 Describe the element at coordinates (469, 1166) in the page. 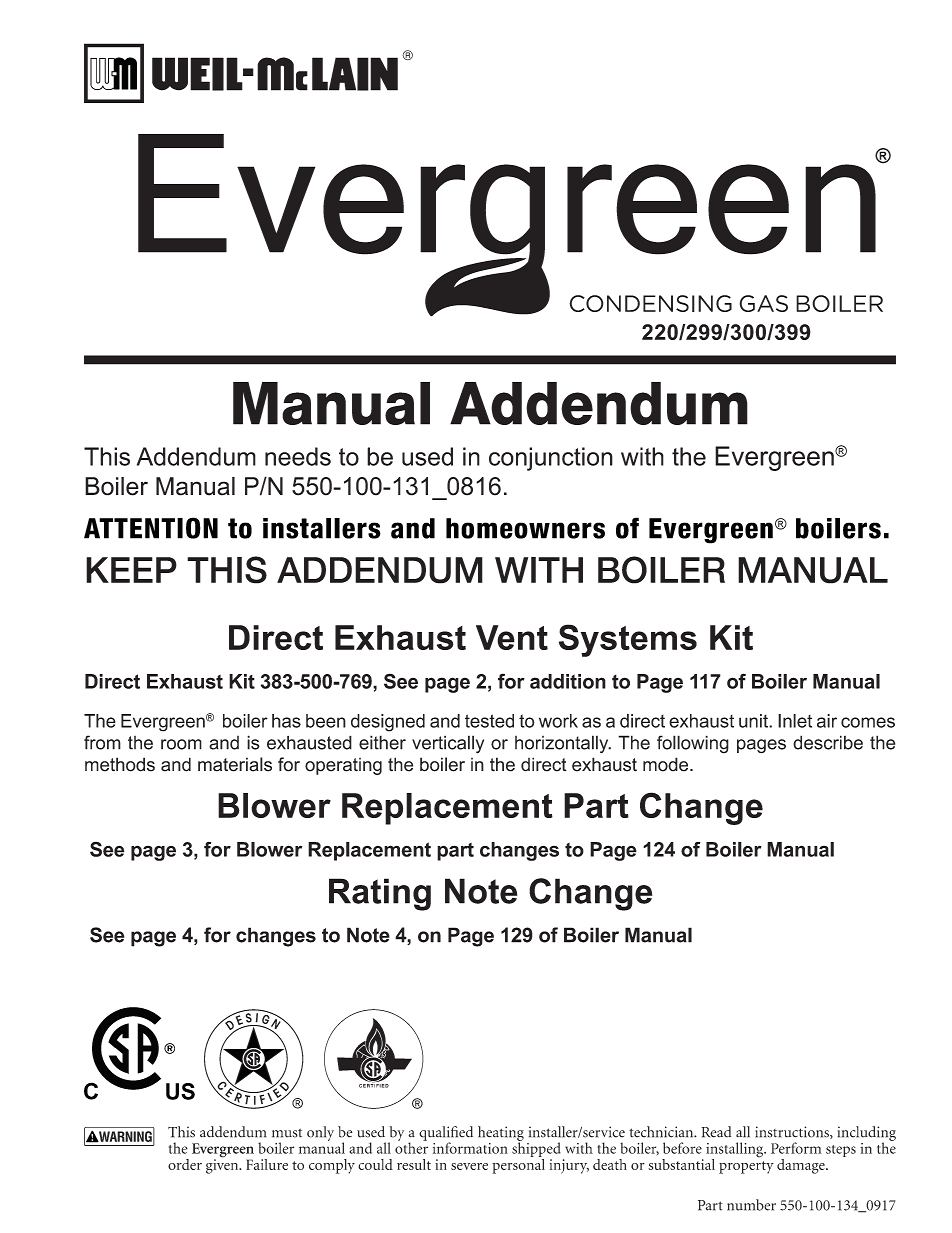

I see `severe` at that location.
